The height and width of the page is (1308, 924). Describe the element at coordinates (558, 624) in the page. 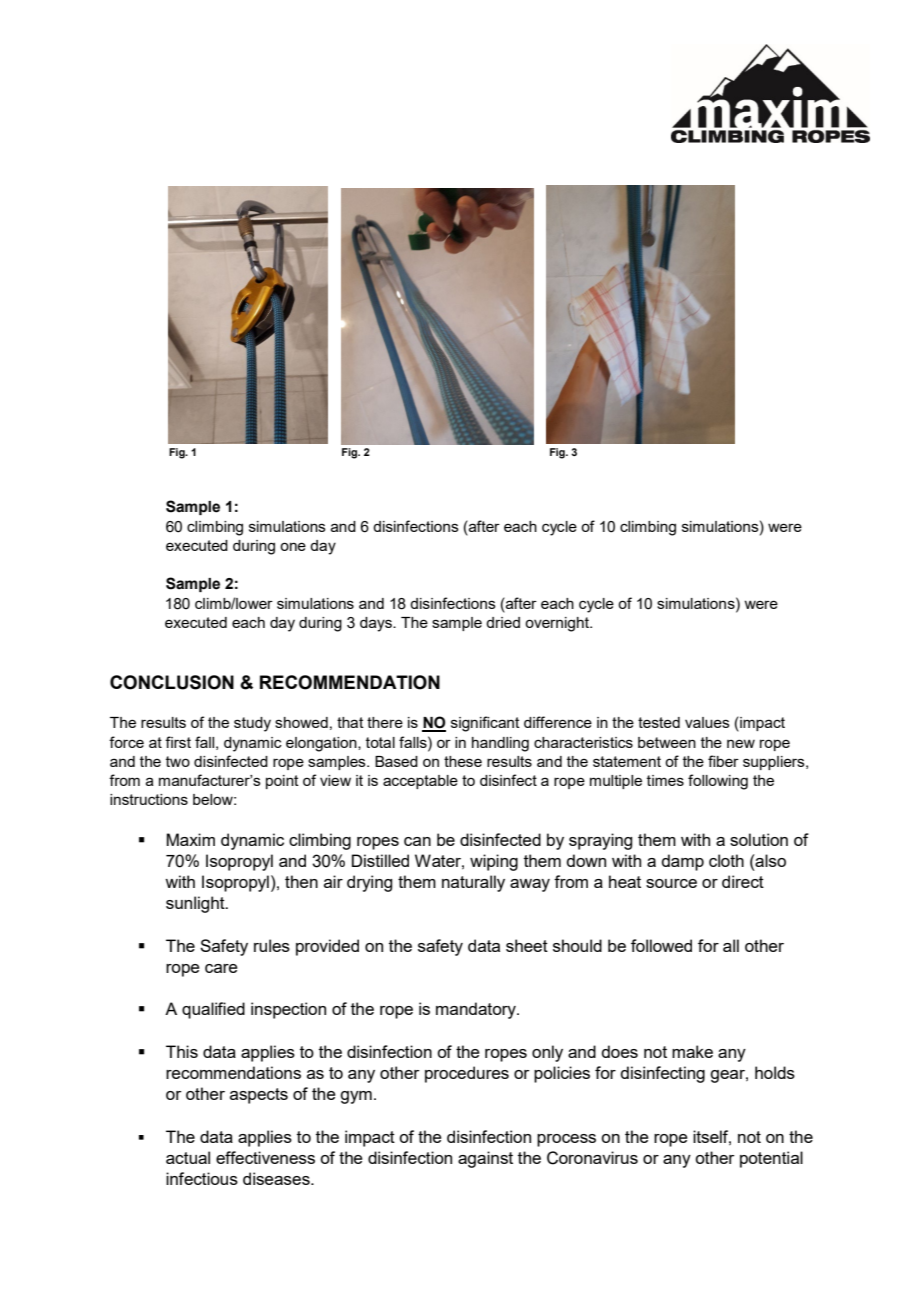

I see `overnight` at that location.
